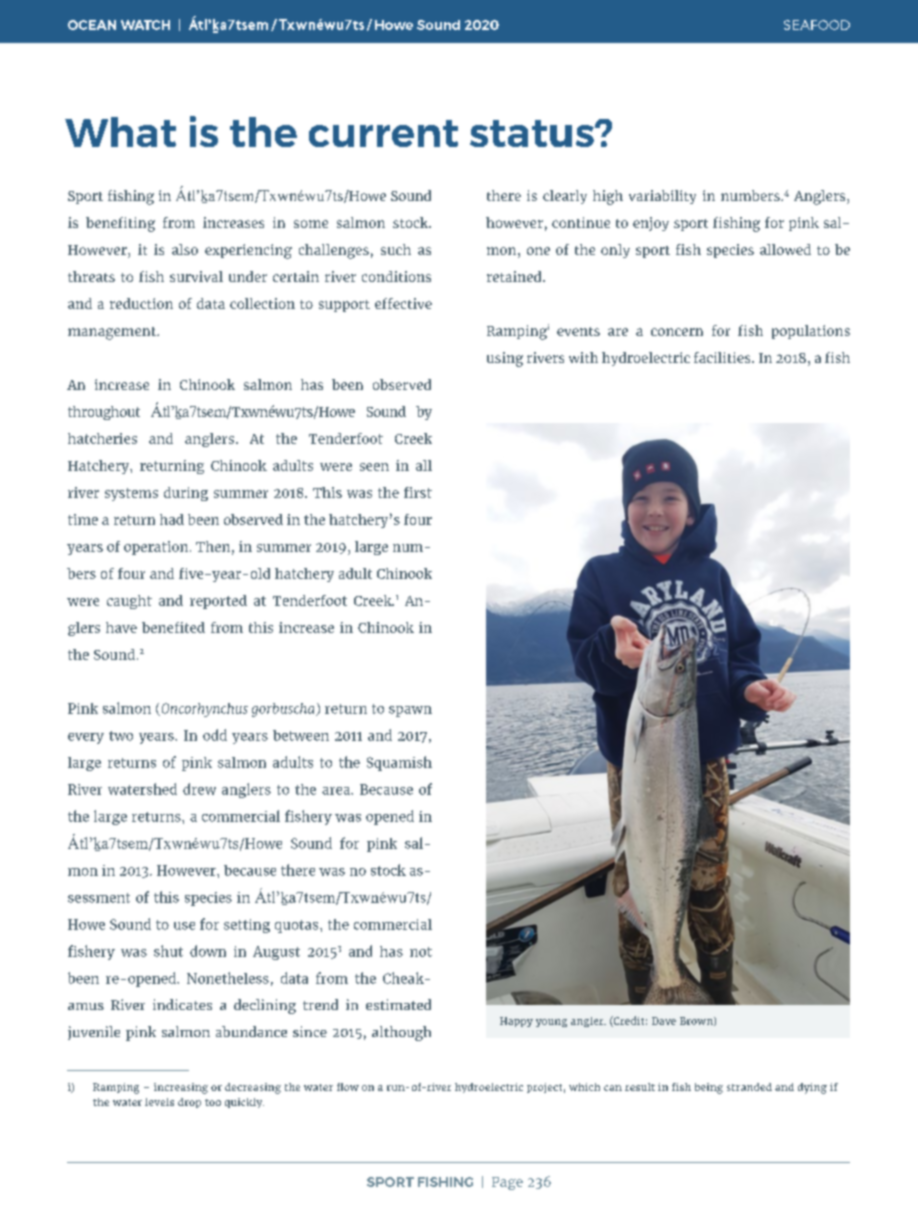 This document has height=1214, width=918. What do you see at coordinates (664, 1021) in the document?
I see `Dave` at bounding box center [664, 1021].
